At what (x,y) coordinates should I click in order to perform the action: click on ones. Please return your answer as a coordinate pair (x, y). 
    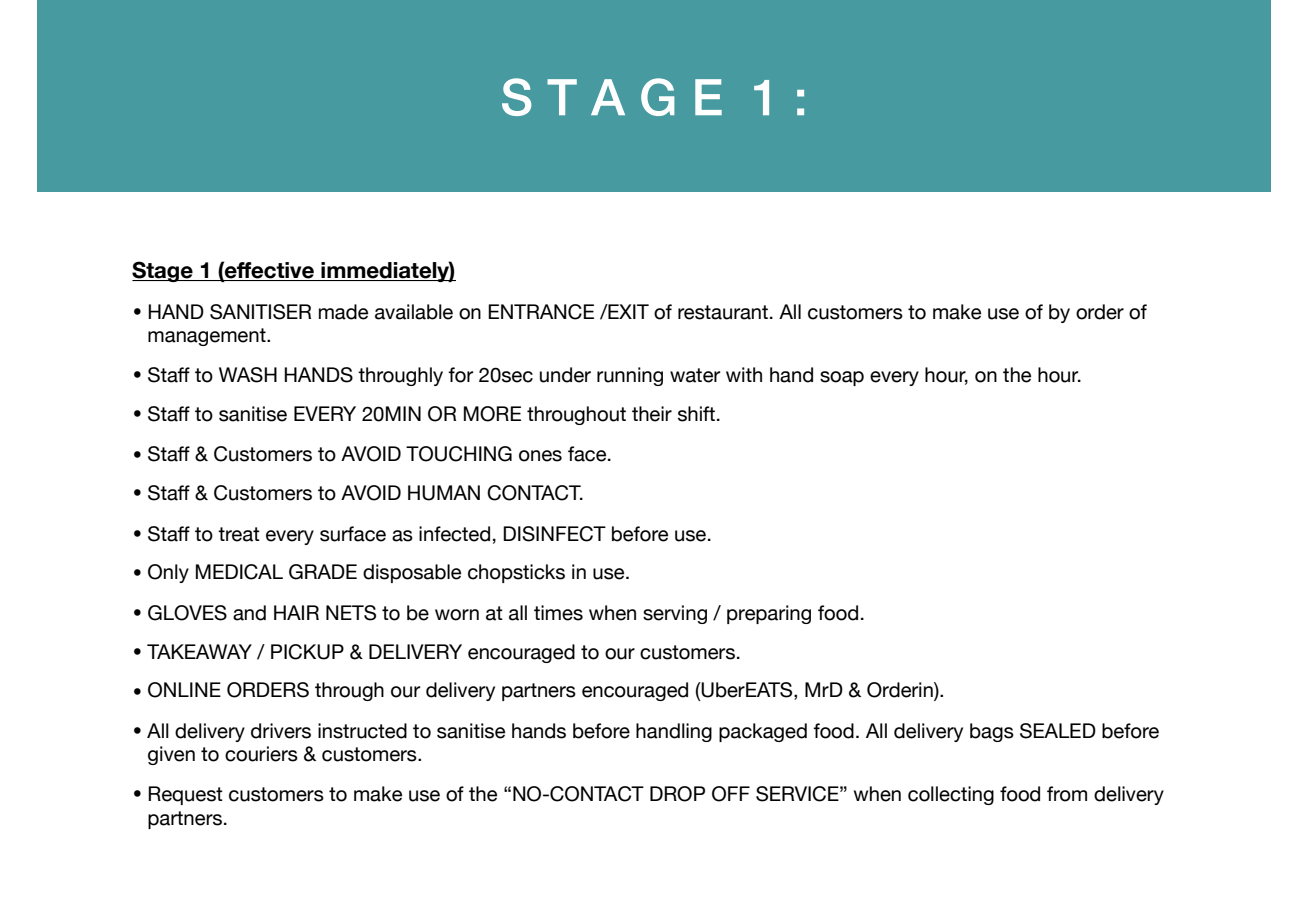
    Looking at the image, I should click on (540, 456).
